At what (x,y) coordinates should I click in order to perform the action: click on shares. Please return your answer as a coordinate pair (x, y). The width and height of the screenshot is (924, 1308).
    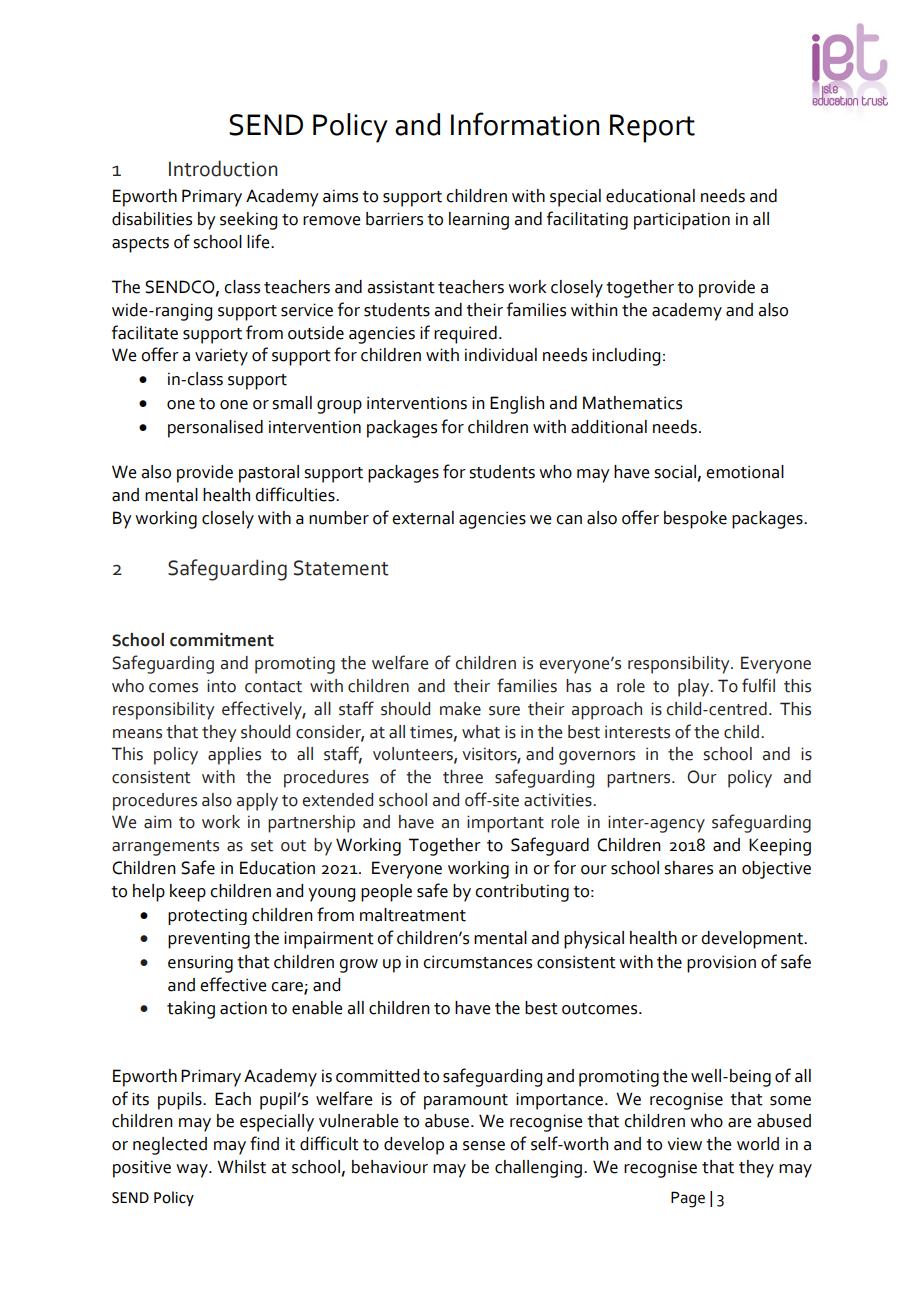
    Looking at the image, I should click on (688, 868).
